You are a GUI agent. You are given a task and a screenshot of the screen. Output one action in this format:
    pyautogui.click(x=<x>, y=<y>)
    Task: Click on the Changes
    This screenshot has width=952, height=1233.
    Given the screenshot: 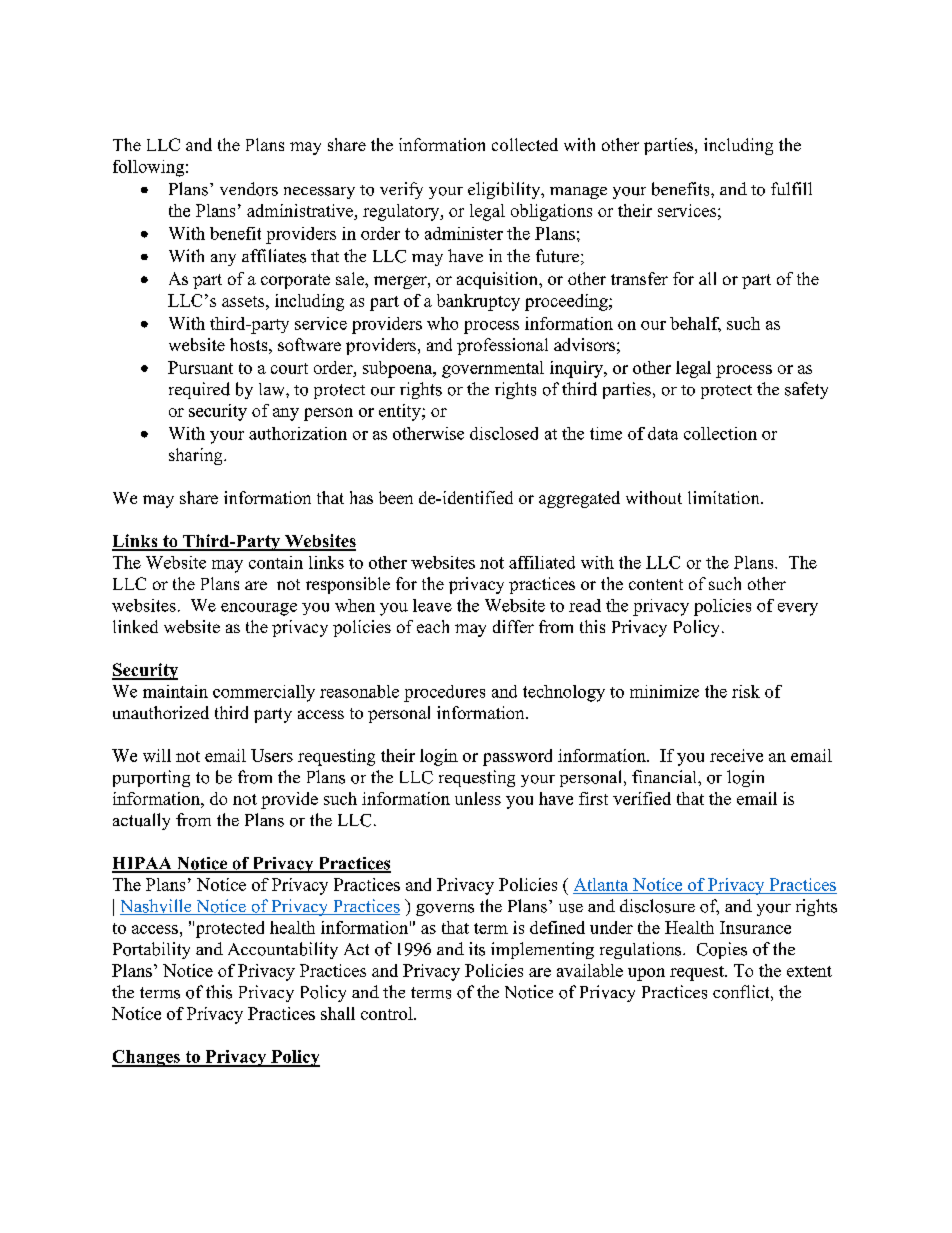 What is the action you would take?
    pyautogui.click(x=147, y=1058)
